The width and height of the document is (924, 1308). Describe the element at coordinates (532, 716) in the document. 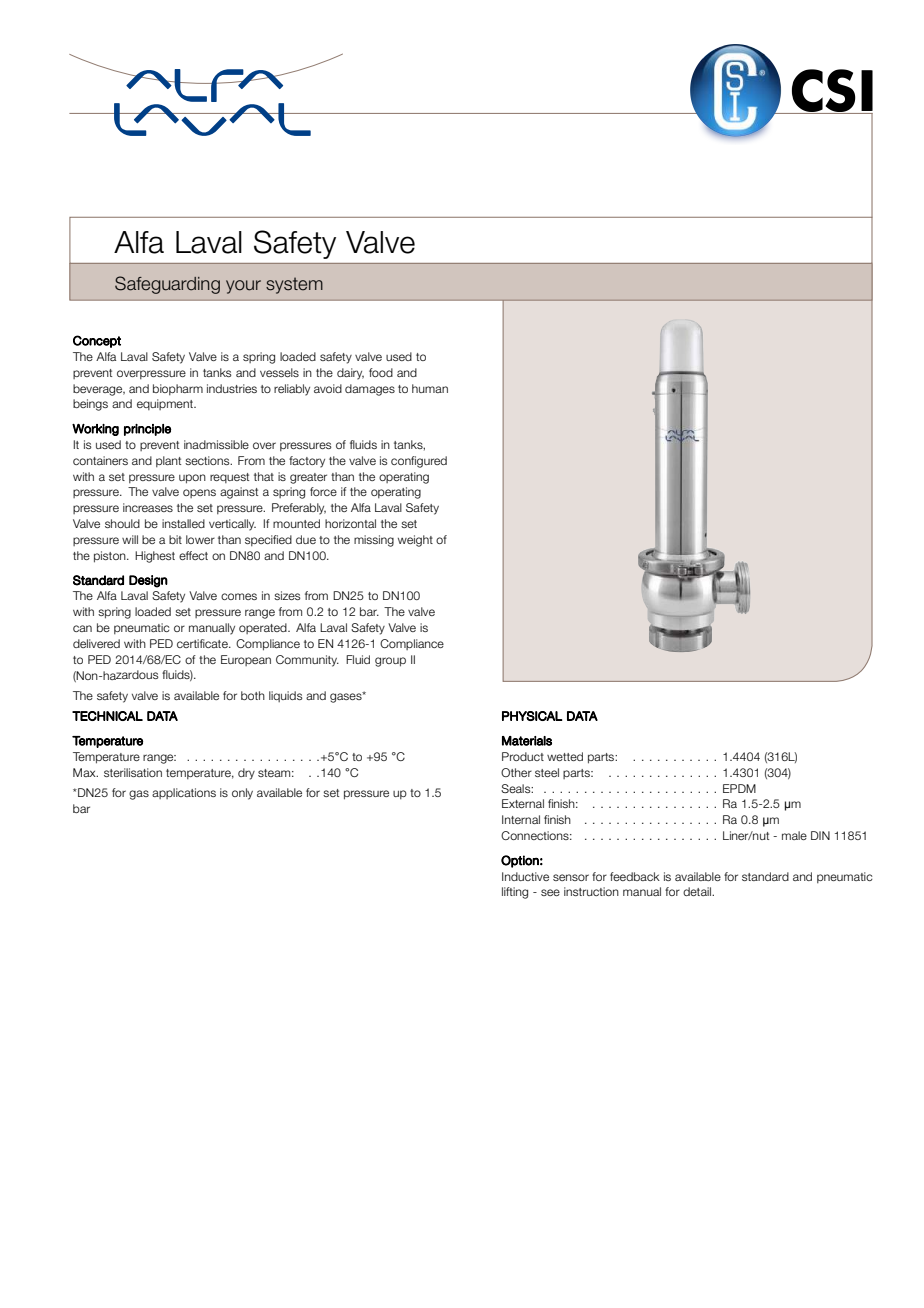

I see `PHYSICAL` at that location.
